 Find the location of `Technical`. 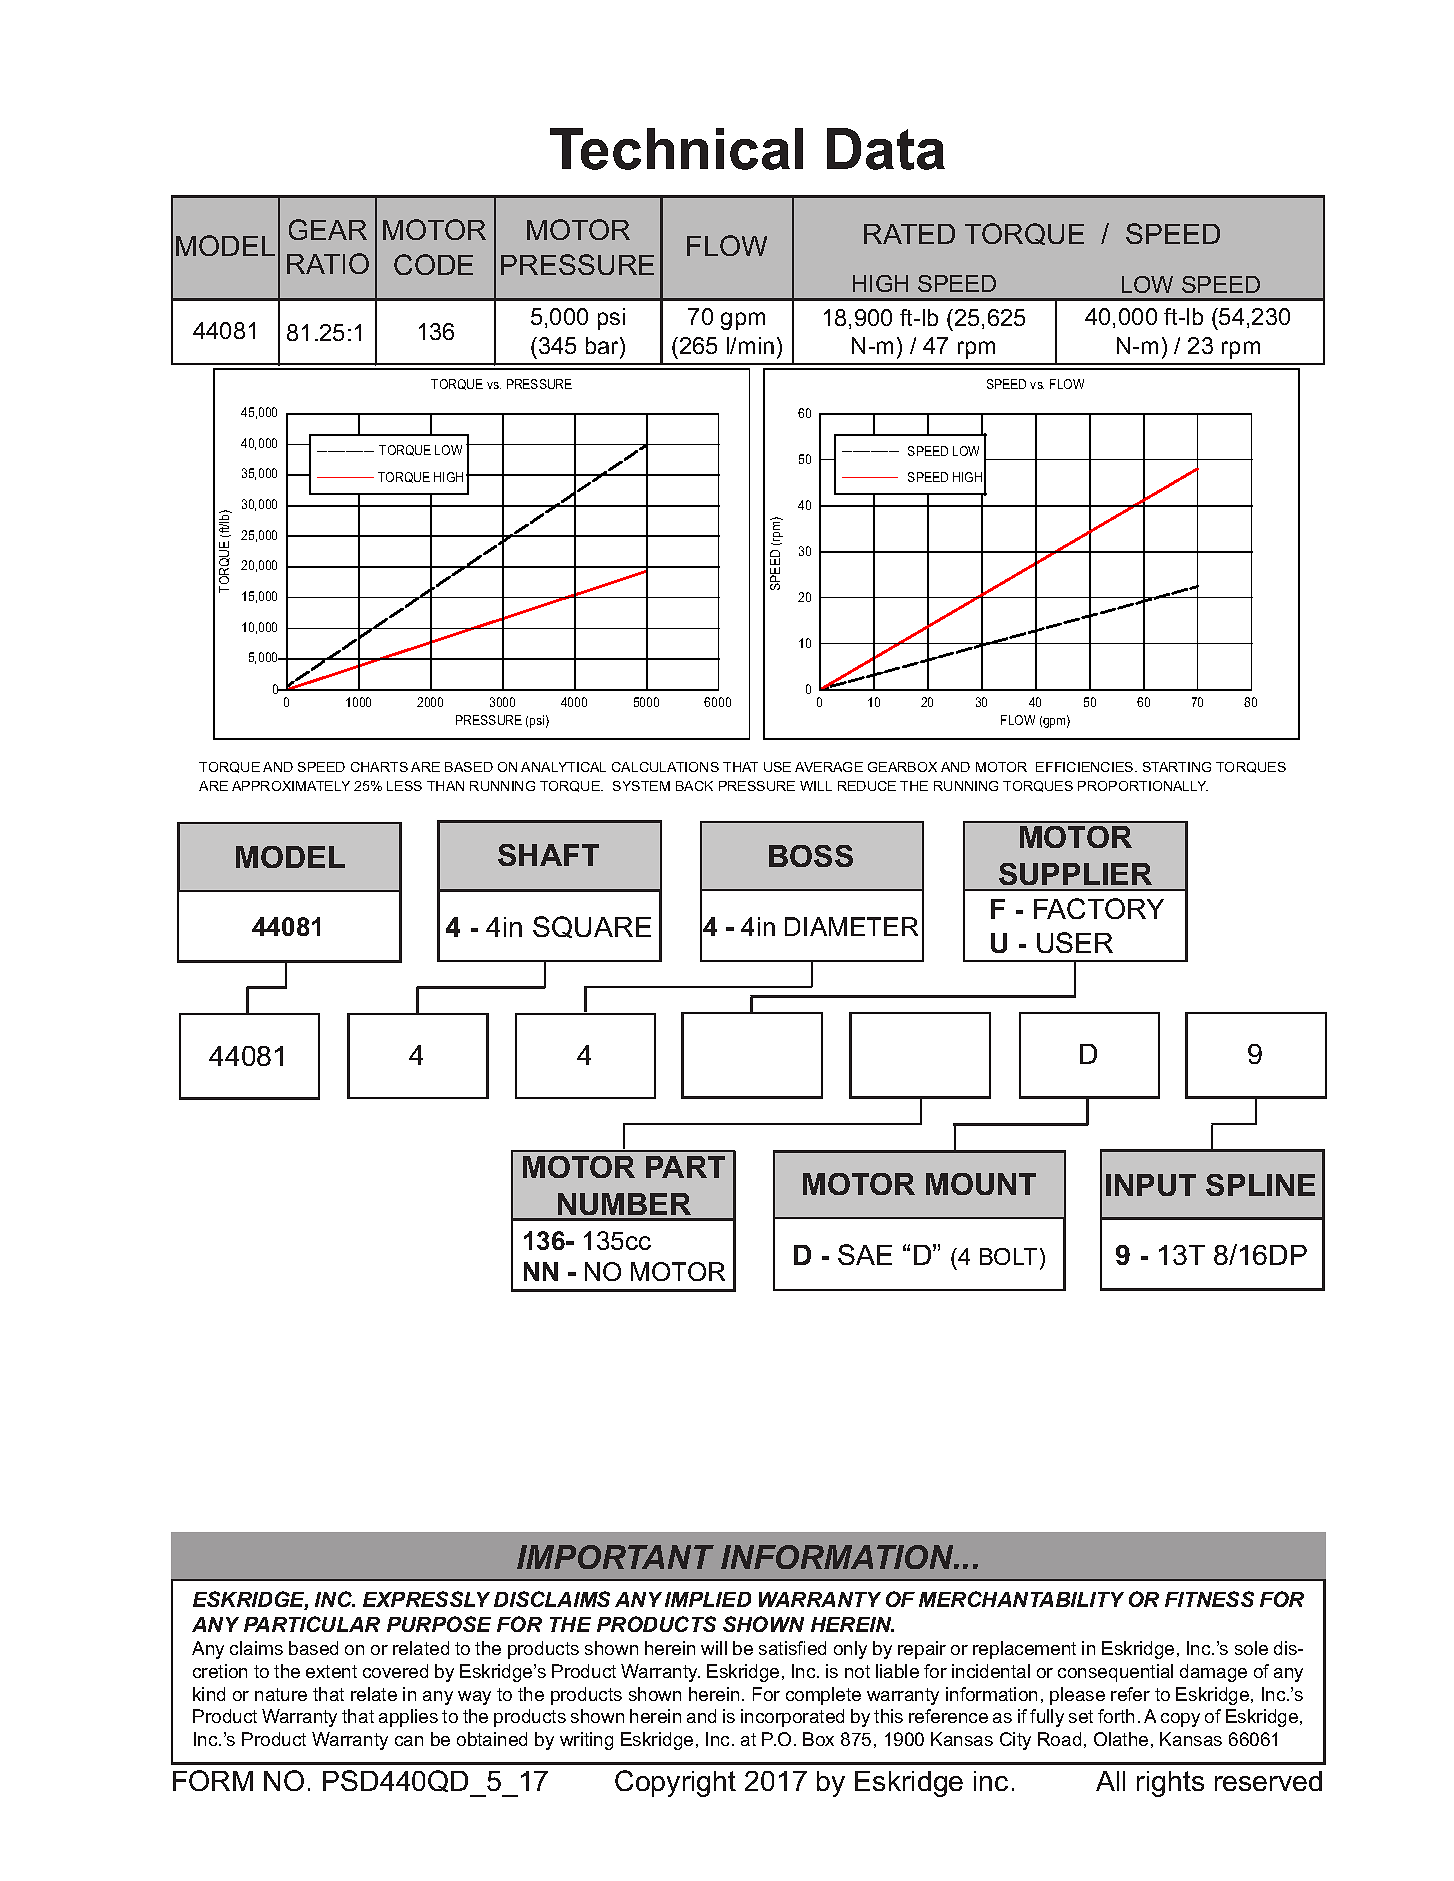

Technical is located at coordinates (676, 149).
